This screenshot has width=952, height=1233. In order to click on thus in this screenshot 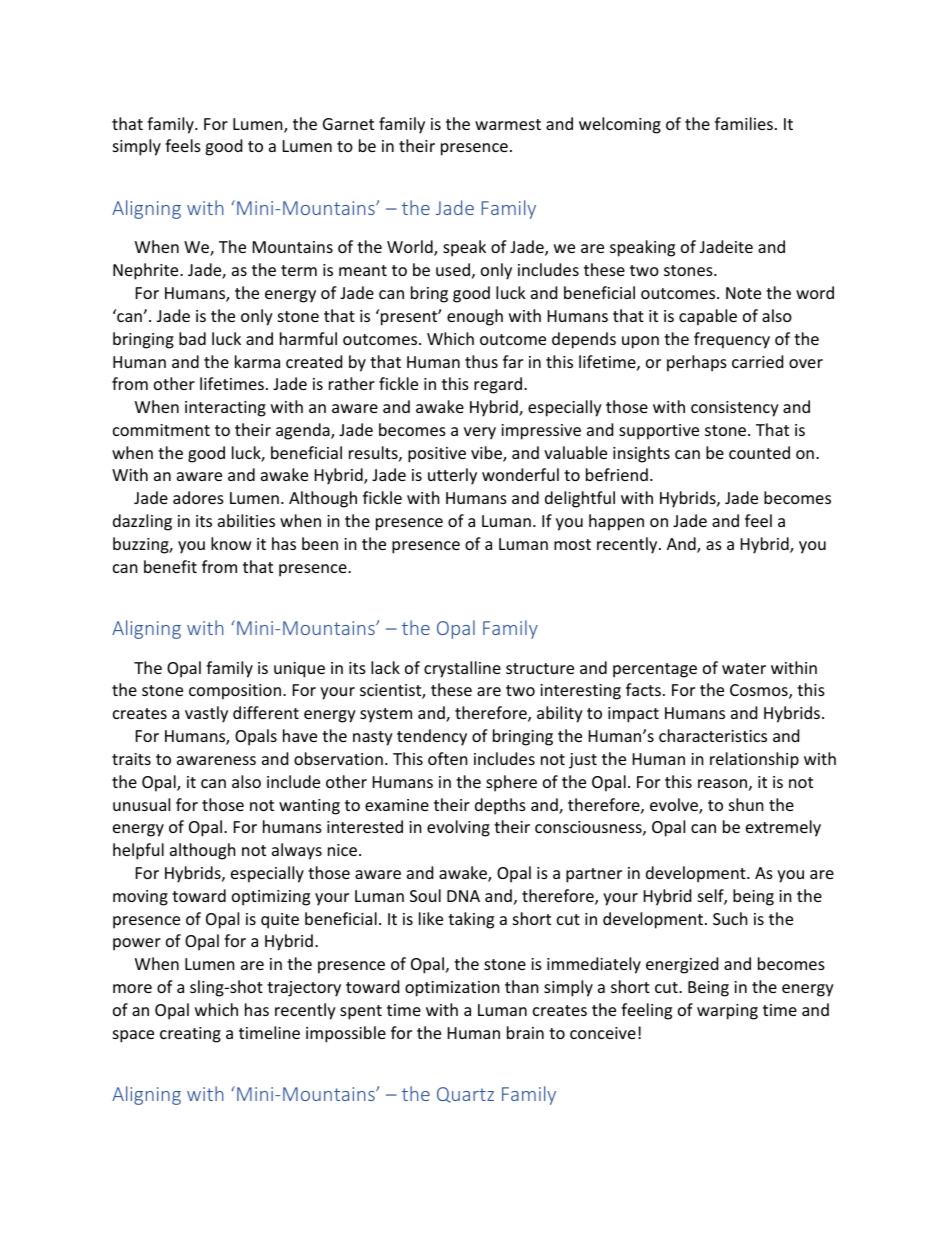, I will do `click(481, 361)`.
